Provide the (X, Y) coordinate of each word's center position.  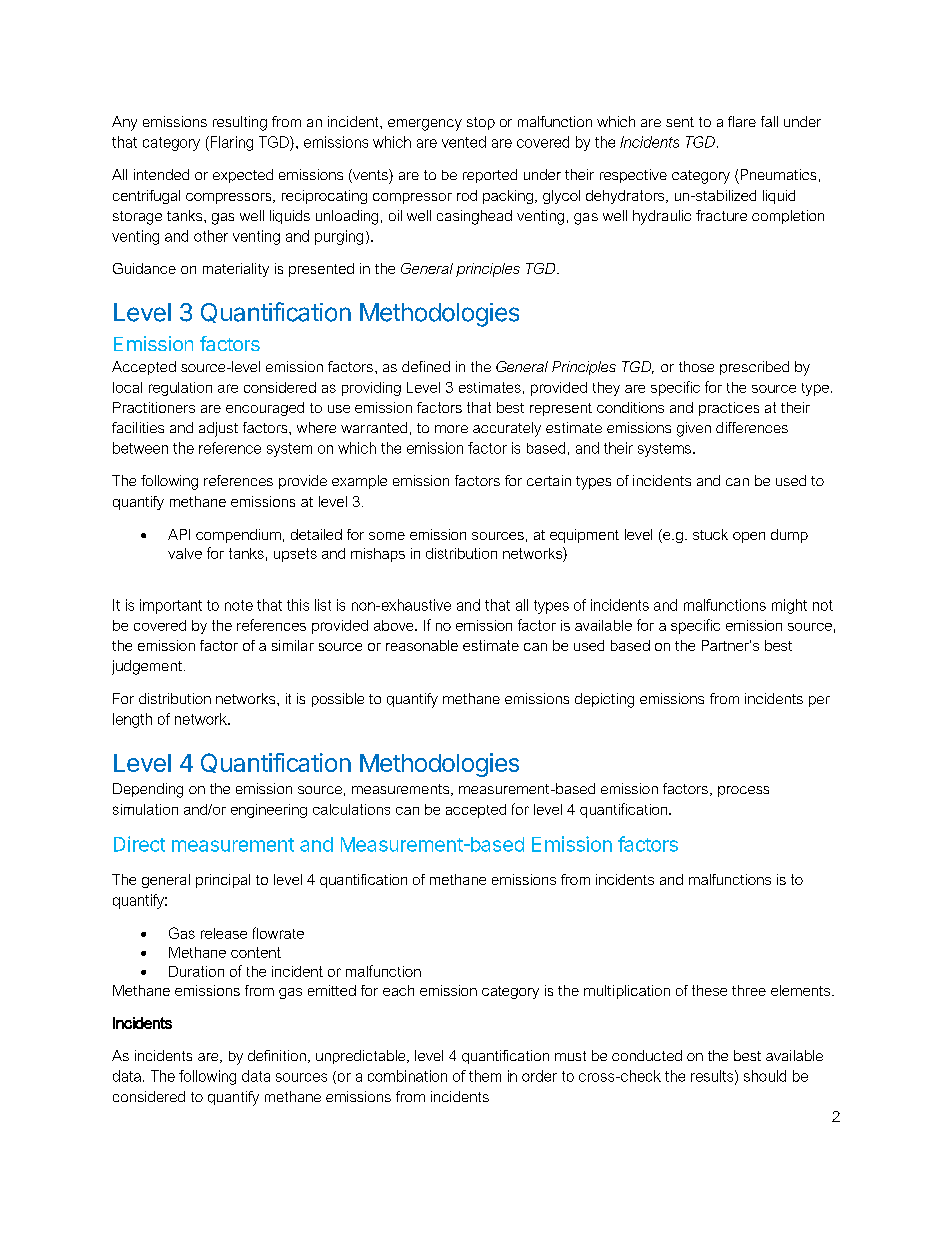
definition (277, 1055)
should (765, 1076)
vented (464, 142)
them (485, 1076)
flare (742, 121)
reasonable (422, 645)
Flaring (230, 143)
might (789, 606)
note (239, 605)
